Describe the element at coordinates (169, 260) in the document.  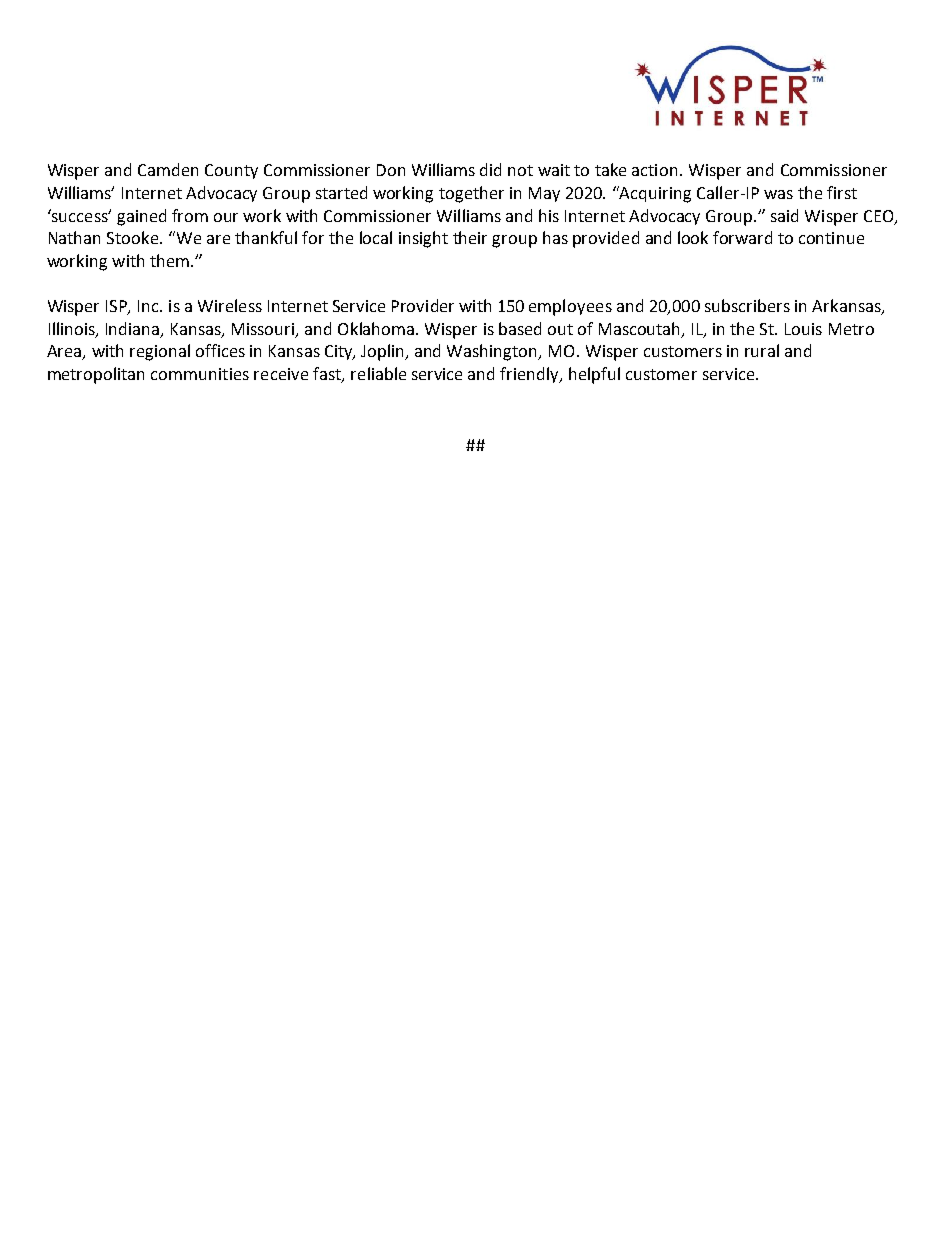
I see `them` at that location.
